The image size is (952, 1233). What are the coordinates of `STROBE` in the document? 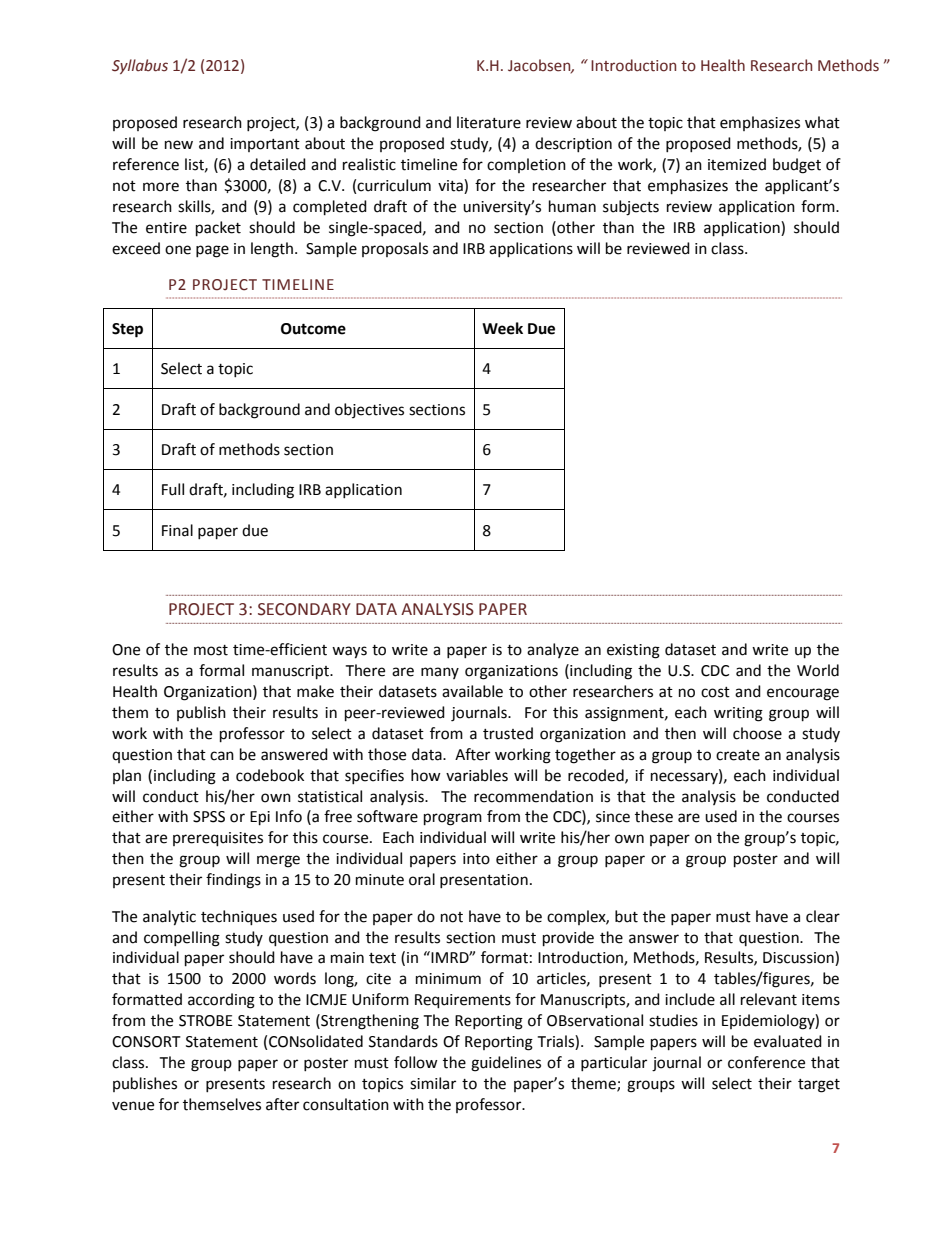 It's located at (206, 1021).
